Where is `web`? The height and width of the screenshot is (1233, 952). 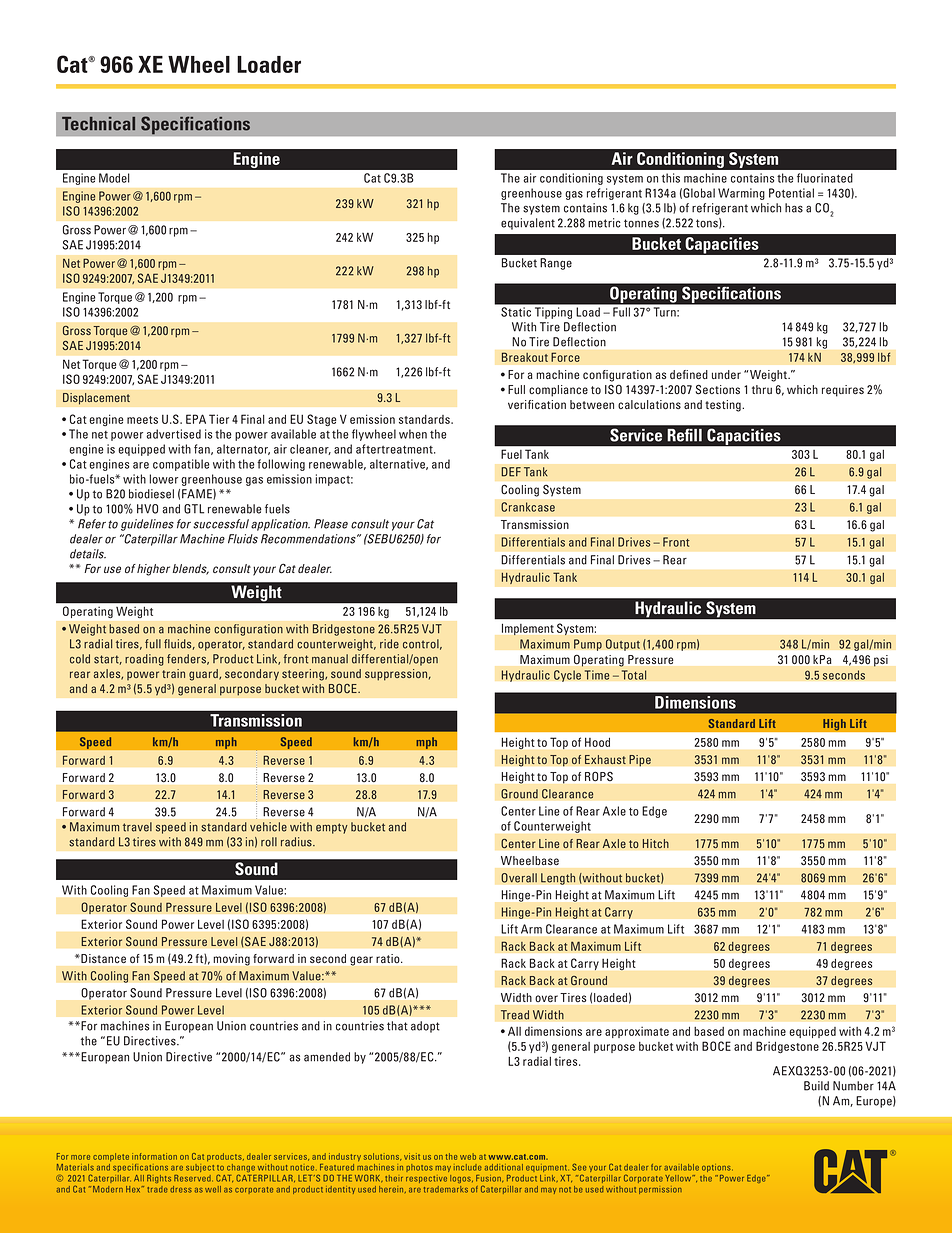 web is located at coordinates (468, 1156).
